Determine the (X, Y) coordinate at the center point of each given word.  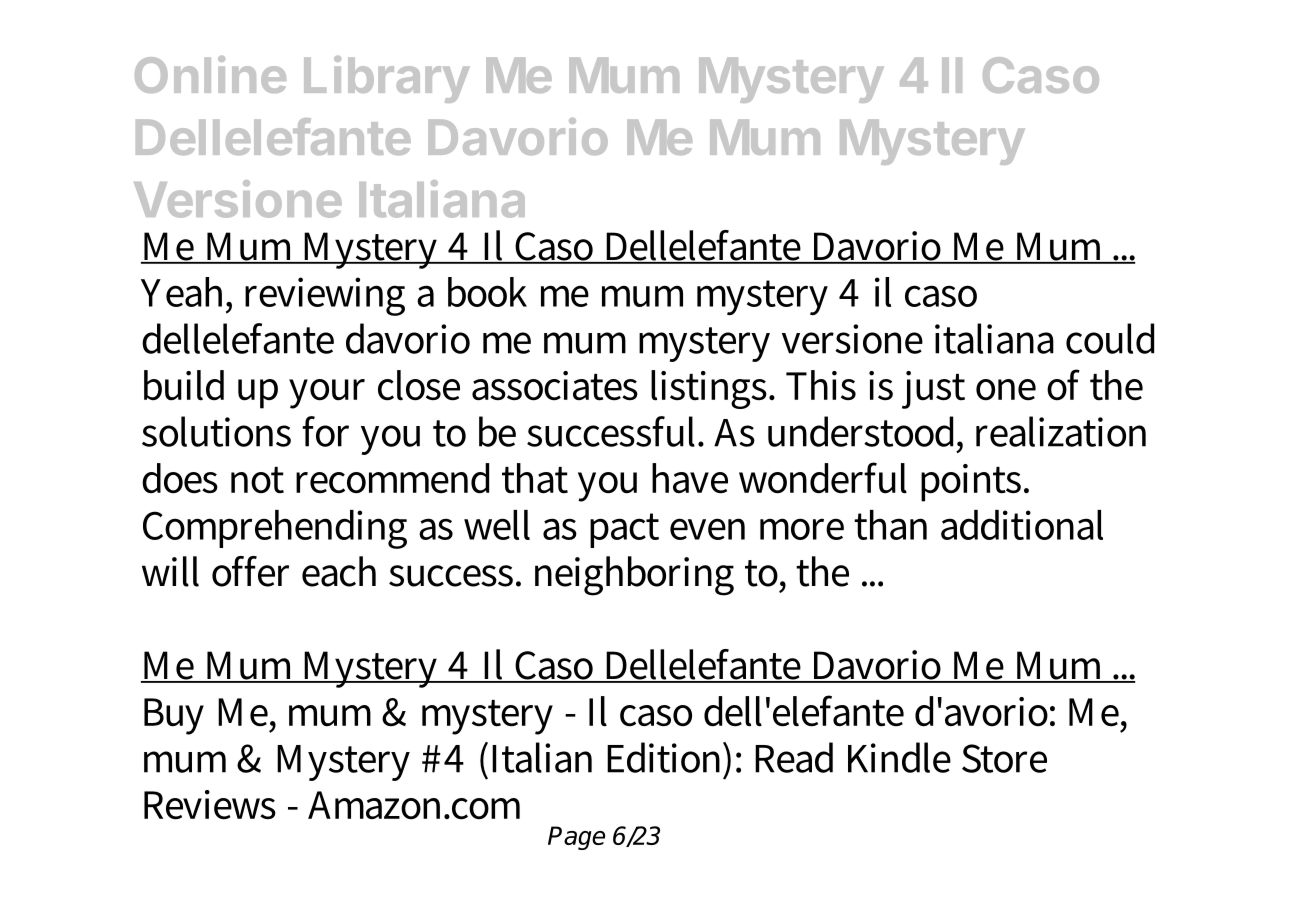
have (690, 478)
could (1110, 338)
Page (576, 838)
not (257, 480)
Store (1004, 758)
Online (210, 74)
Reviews (210, 805)
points (971, 483)
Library (386, 79)
